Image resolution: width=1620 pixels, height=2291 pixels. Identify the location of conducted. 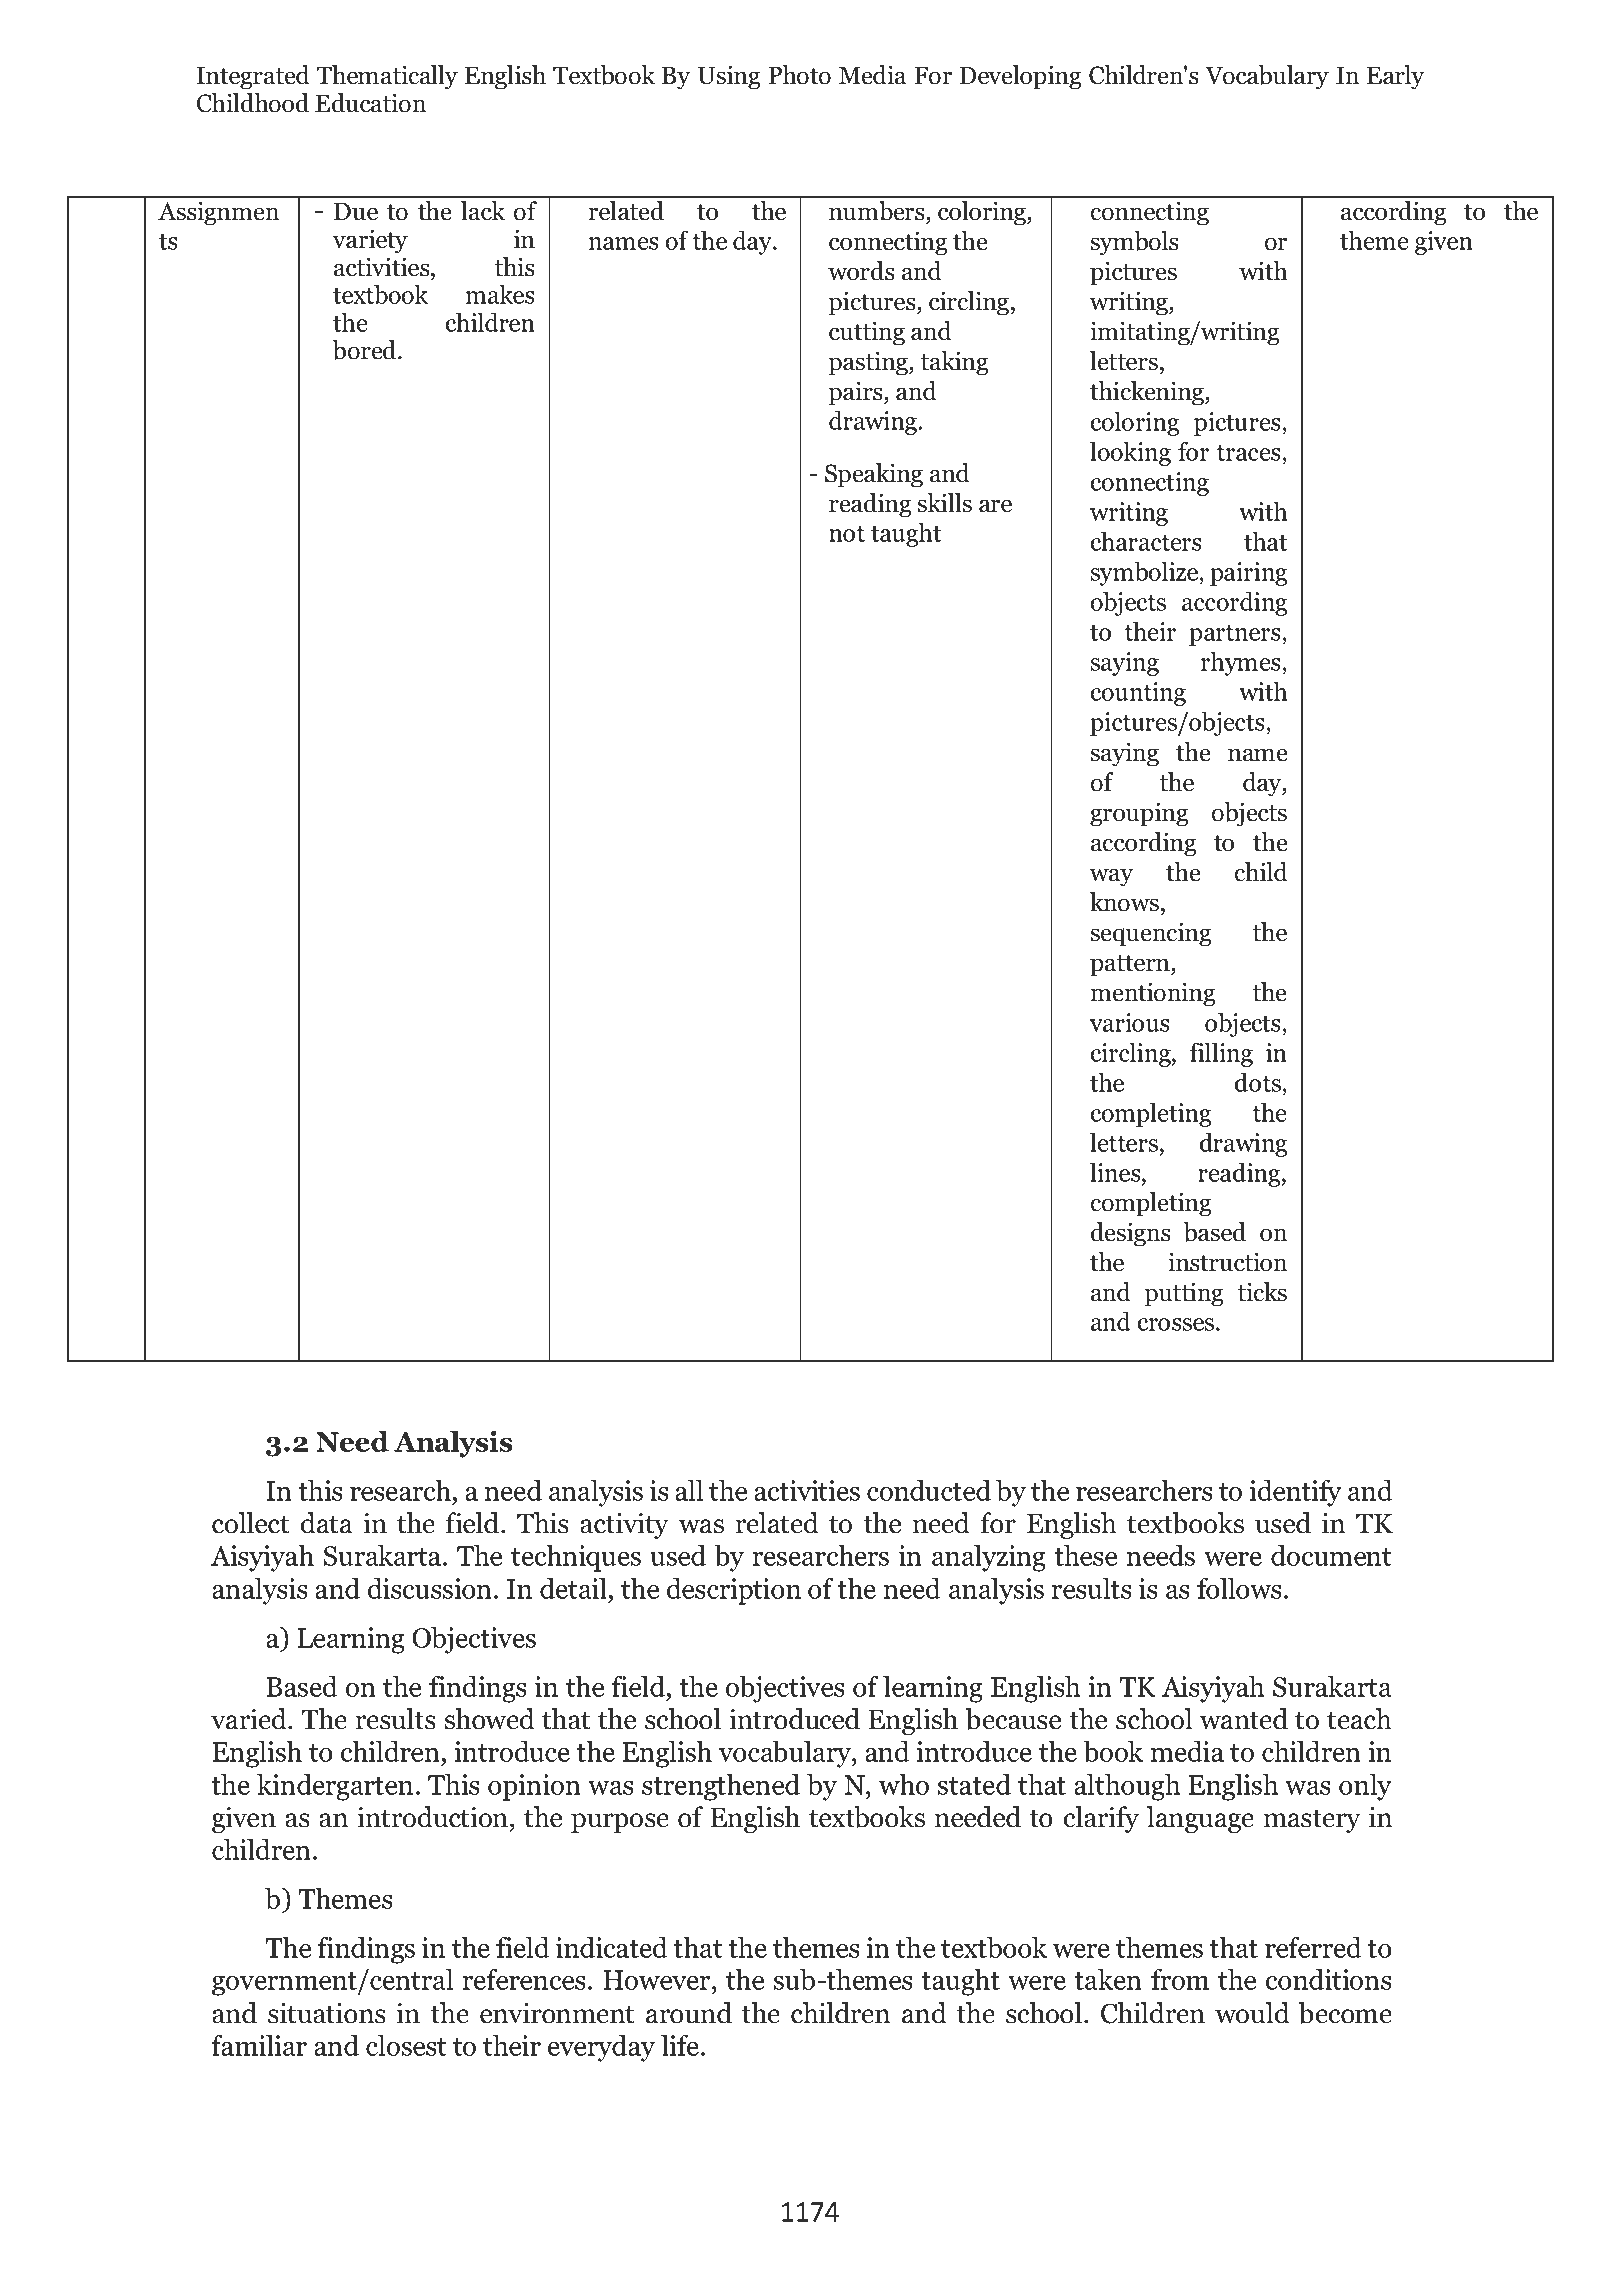
(929, 1490).
